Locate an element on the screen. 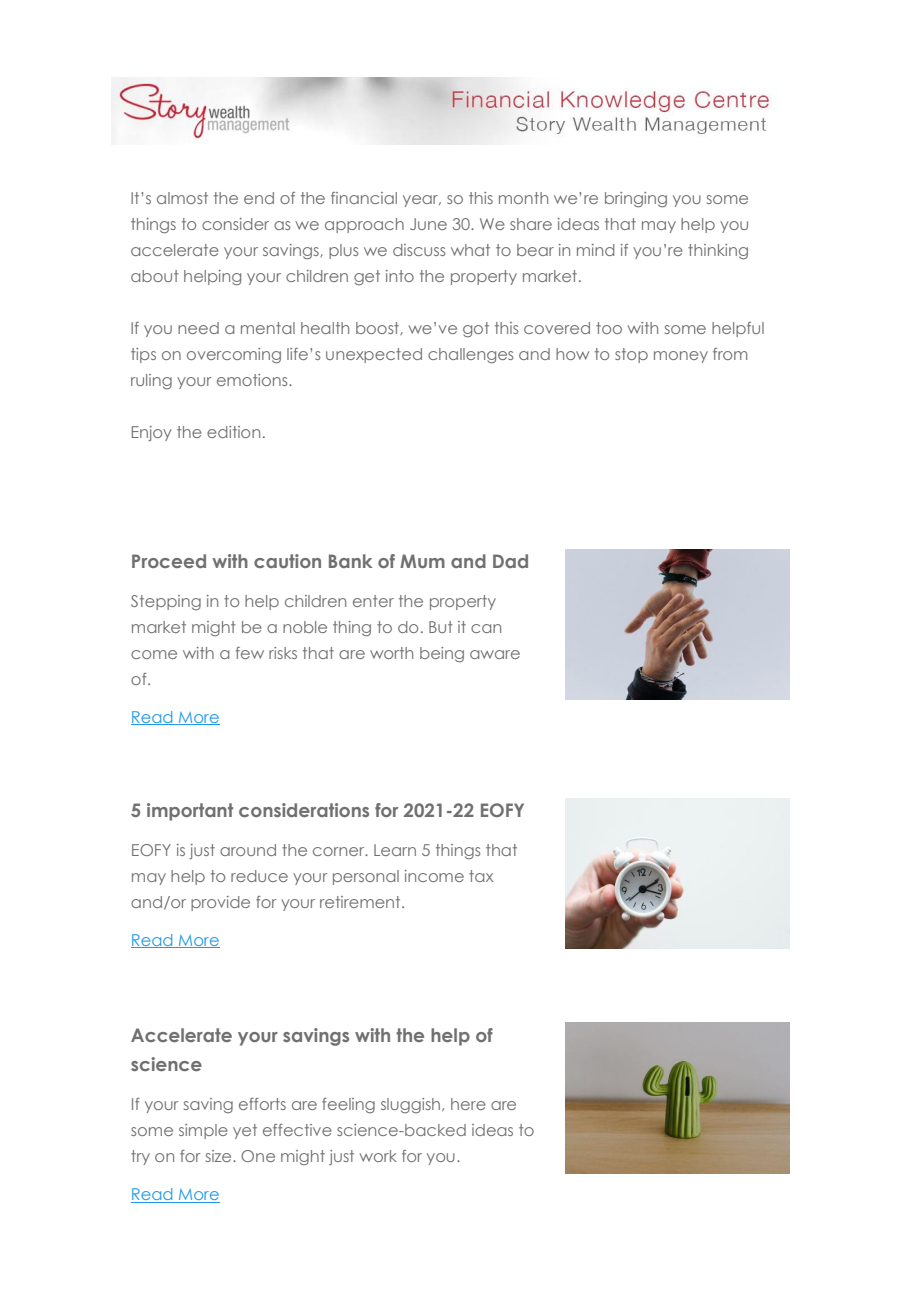 The height and width of the screenshot is (1308, 924). provide is located at coordinates (220, 903).
